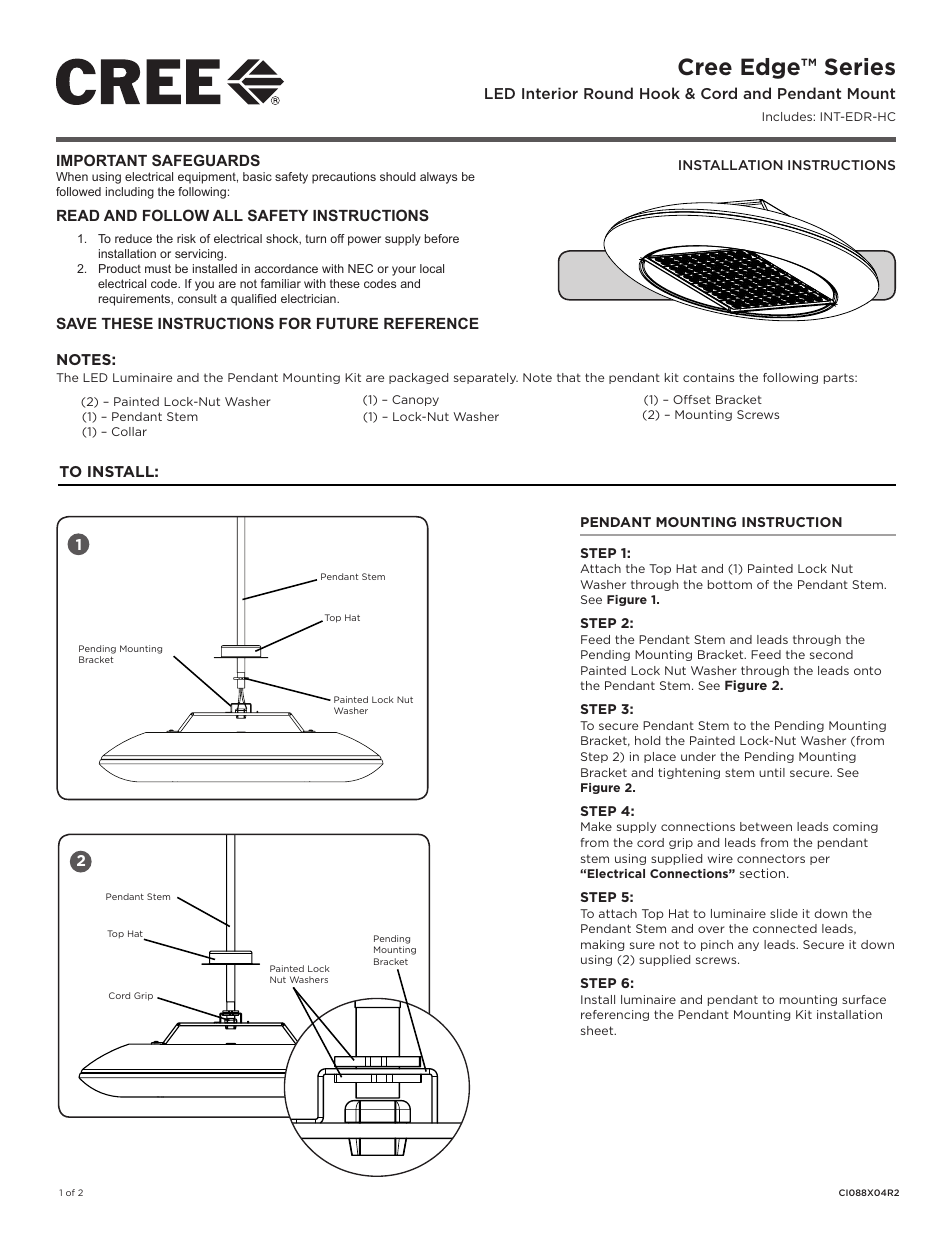  Describe the element at coordinates (647, 740) in the screenshot. I see `hold` at that location.
